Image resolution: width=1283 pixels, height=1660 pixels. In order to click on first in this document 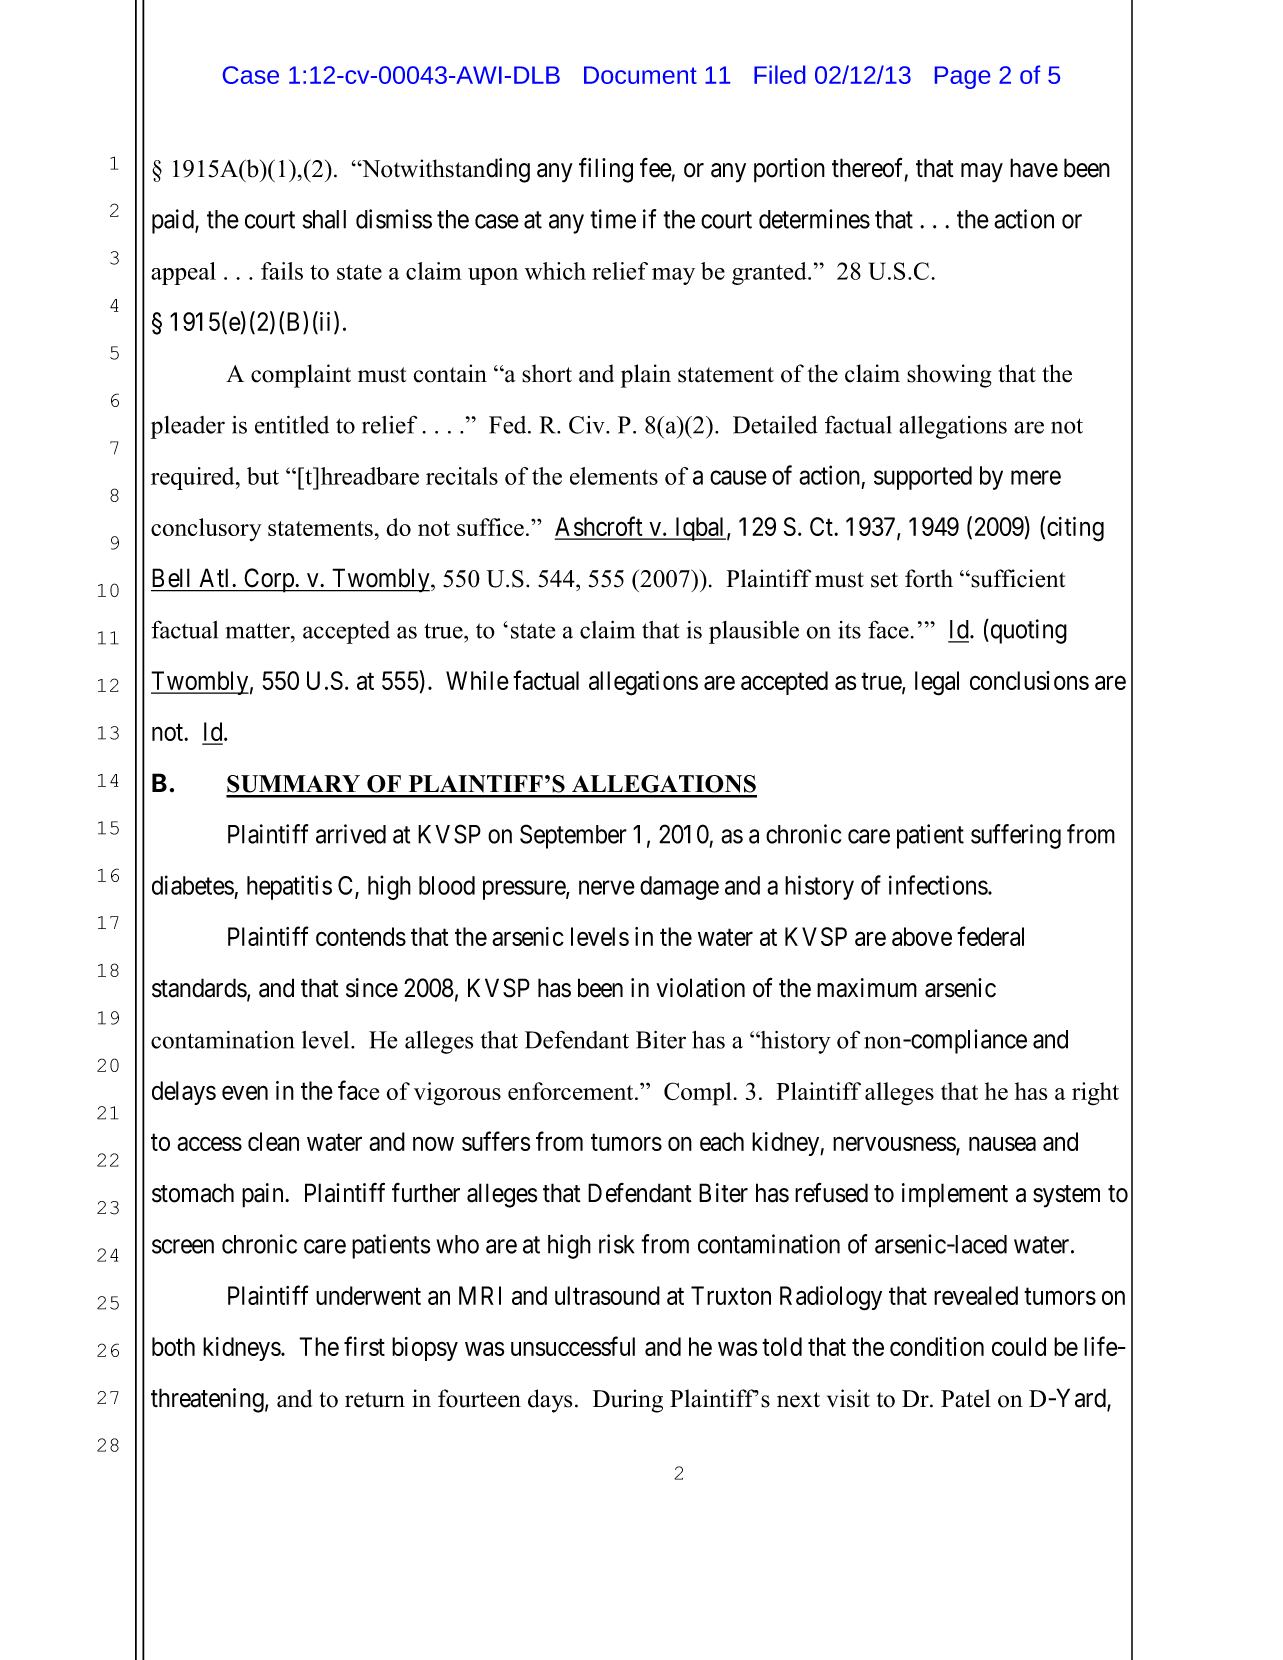, I will do `click(364, 1346)`.
